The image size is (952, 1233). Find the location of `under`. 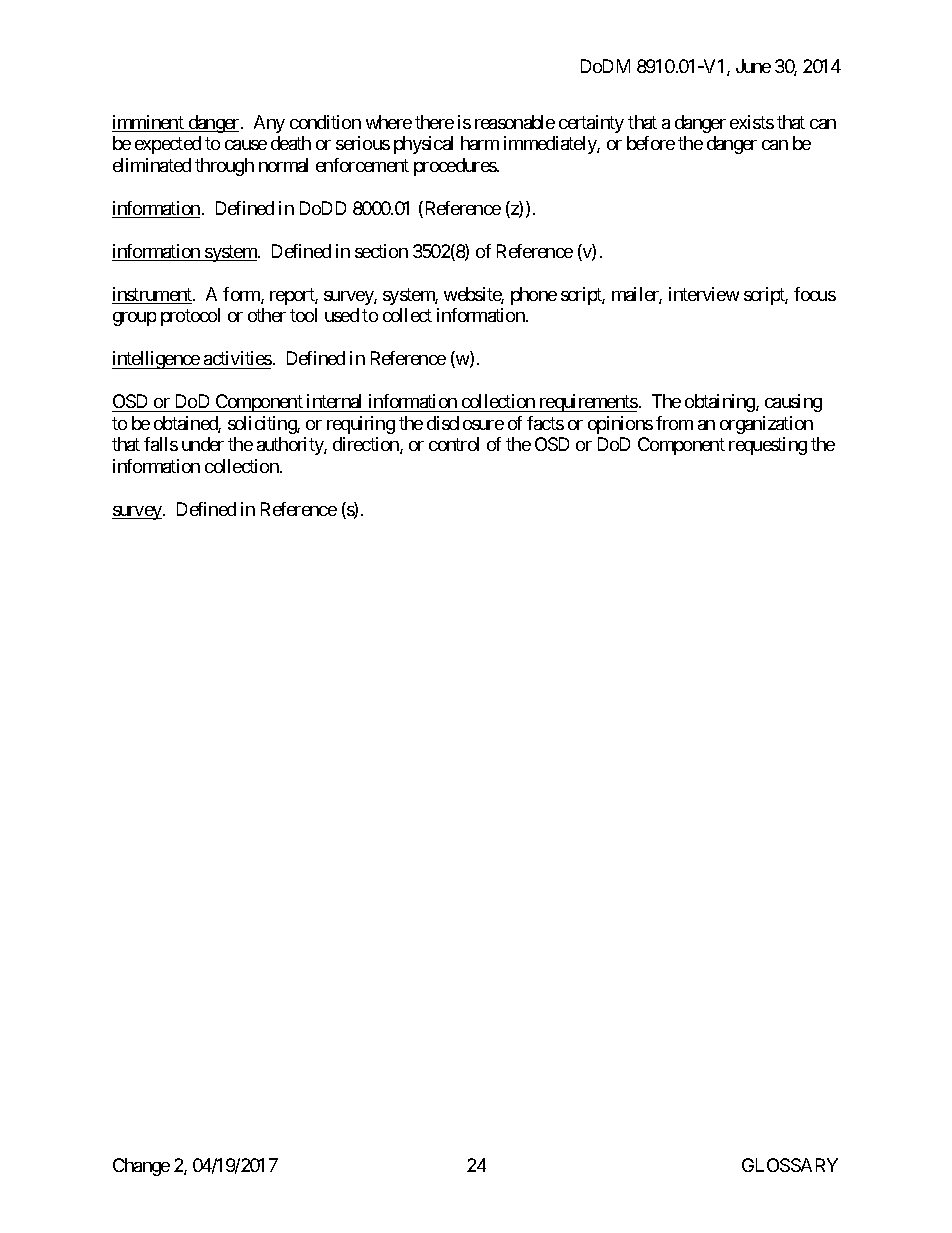

under is located at coordinates (203, 444).
